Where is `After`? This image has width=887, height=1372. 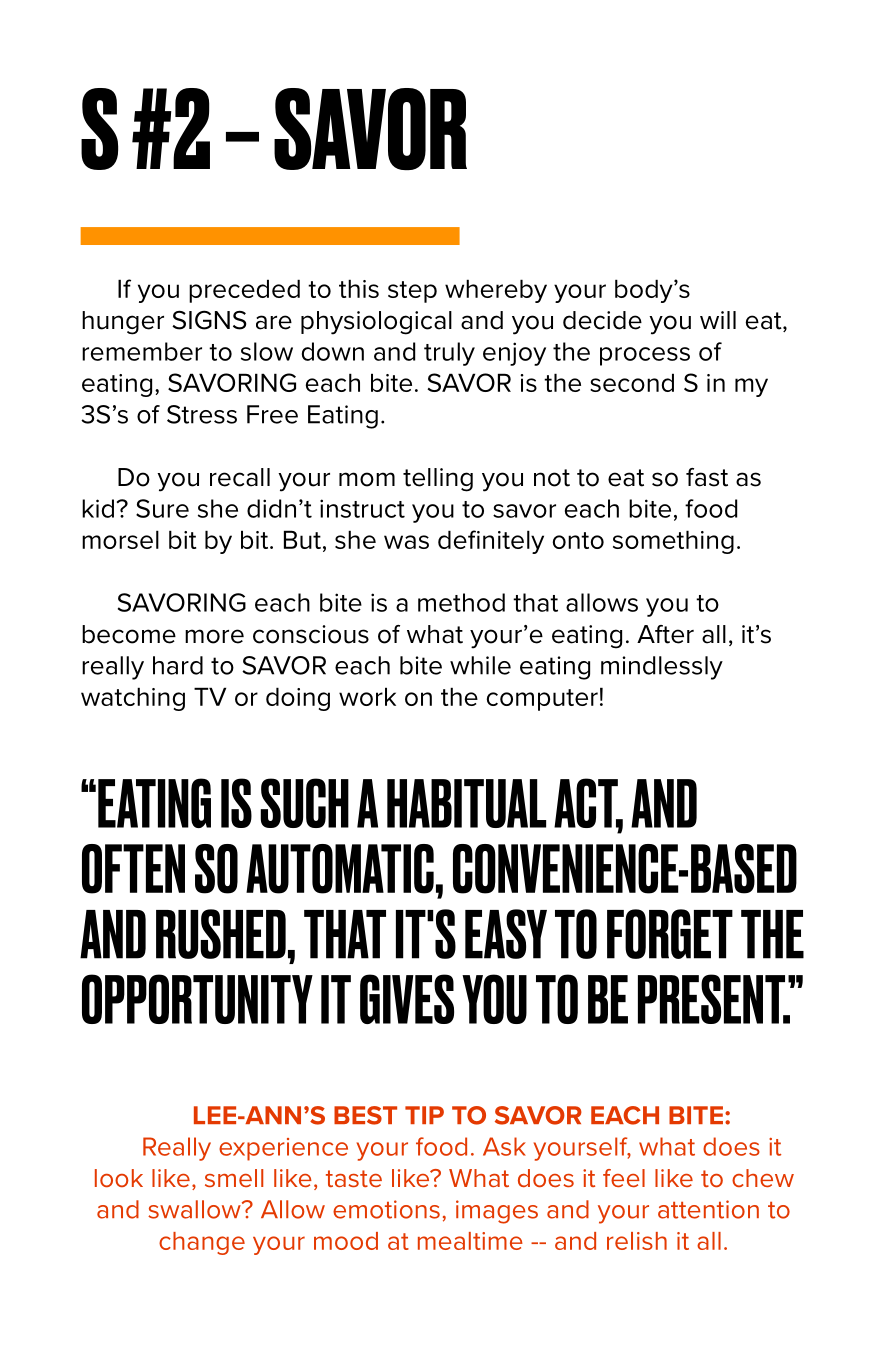
After is located at coordinates (665, 634).
